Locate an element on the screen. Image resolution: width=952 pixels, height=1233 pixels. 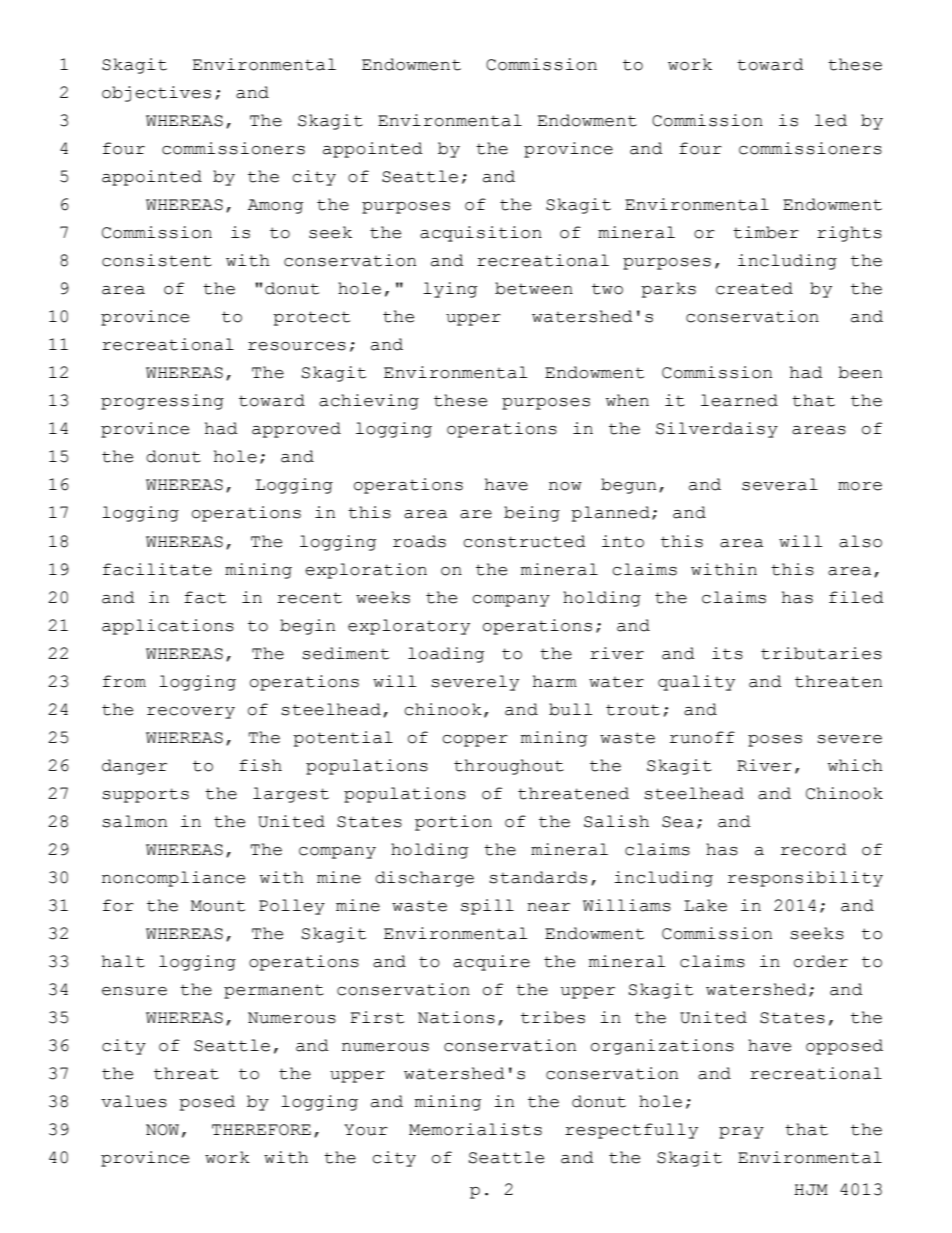
lying is located at coordinates (450, 290).
